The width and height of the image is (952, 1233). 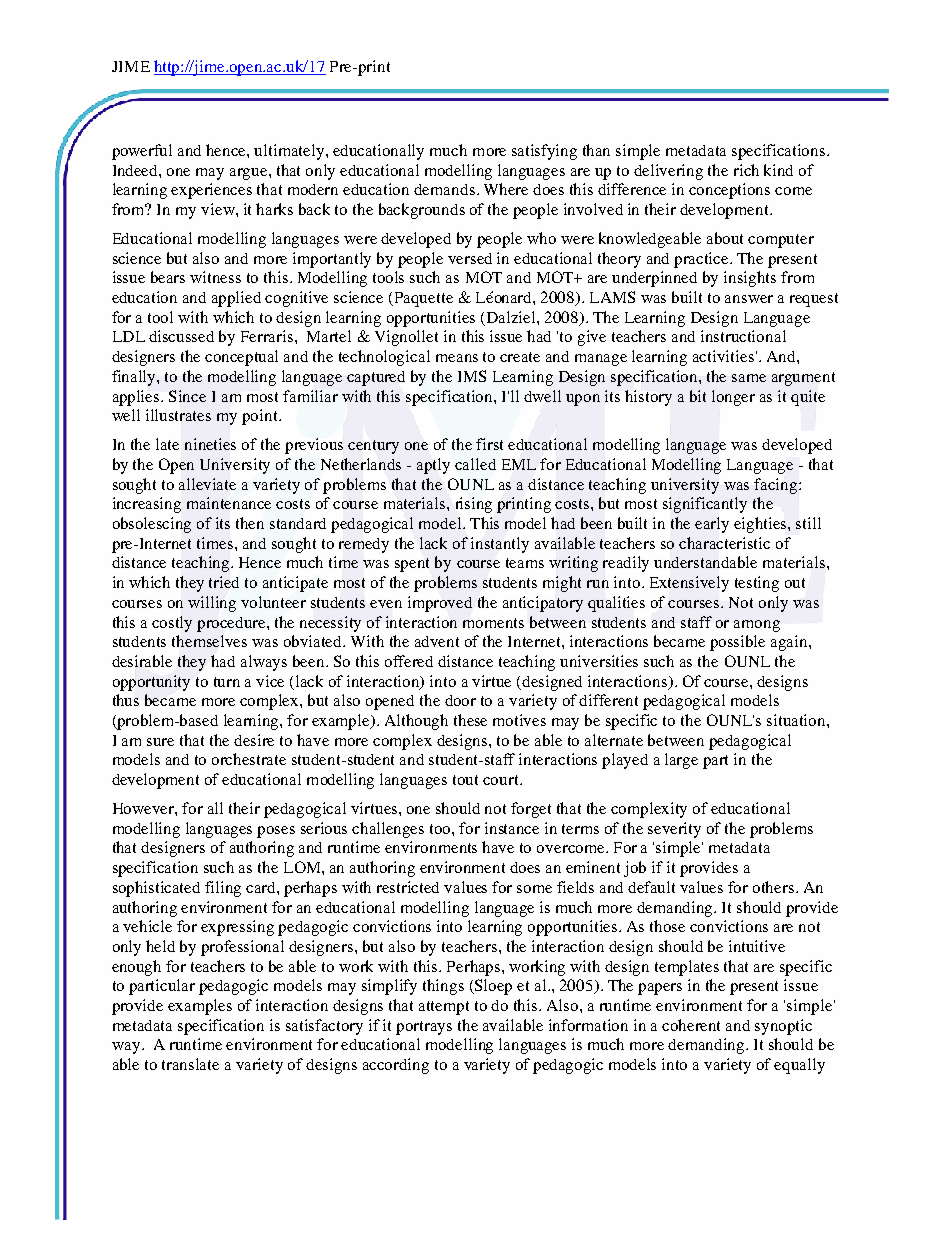 What do you see at coordinates (324, 1027) in the image?
I see `satisfactory` at bounding box center [324, 1027].
